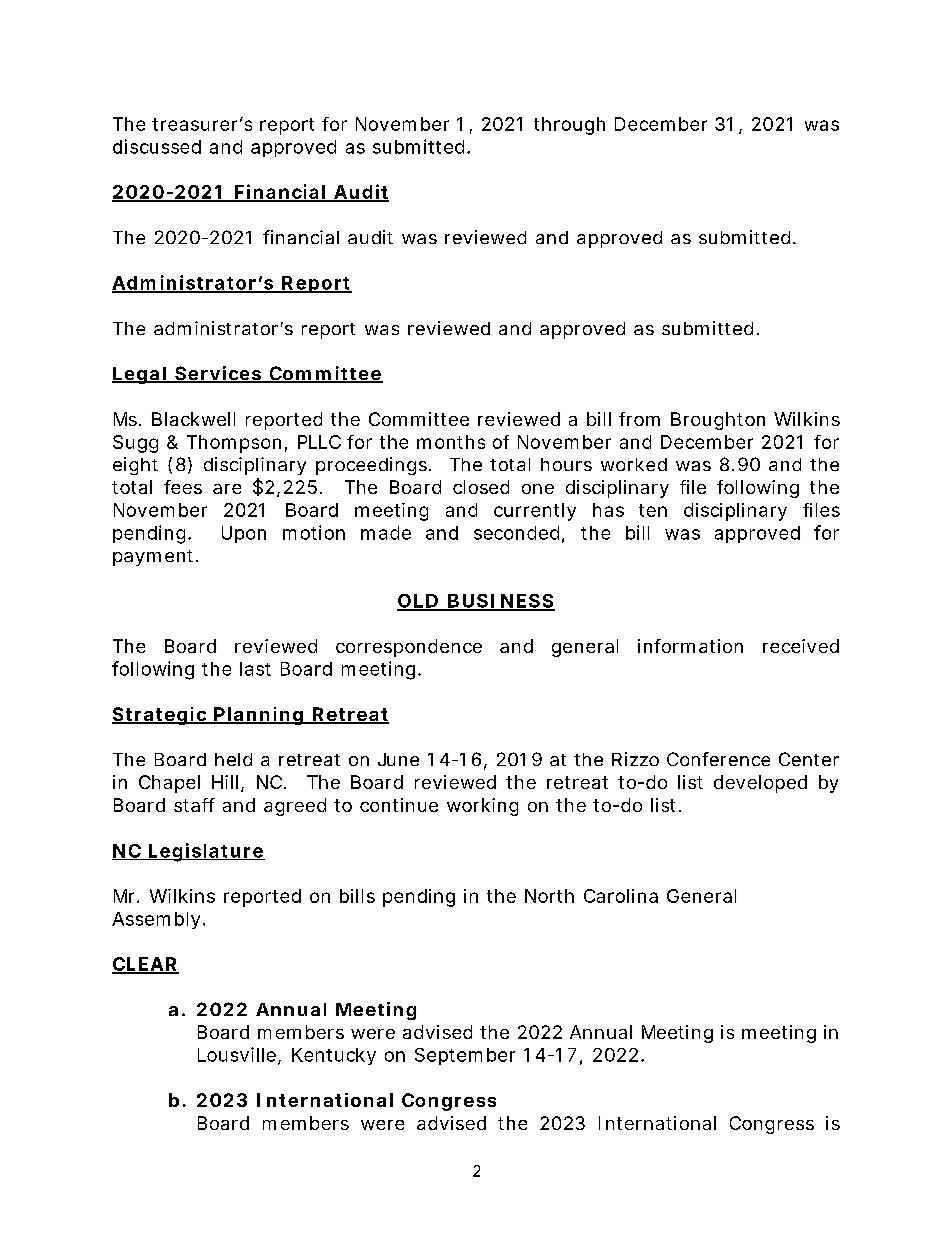 This image has width=952, height=1233. What do you see at coordinates (155, 558) in the image?
I see `payment` at bounding box center [155, 558].
